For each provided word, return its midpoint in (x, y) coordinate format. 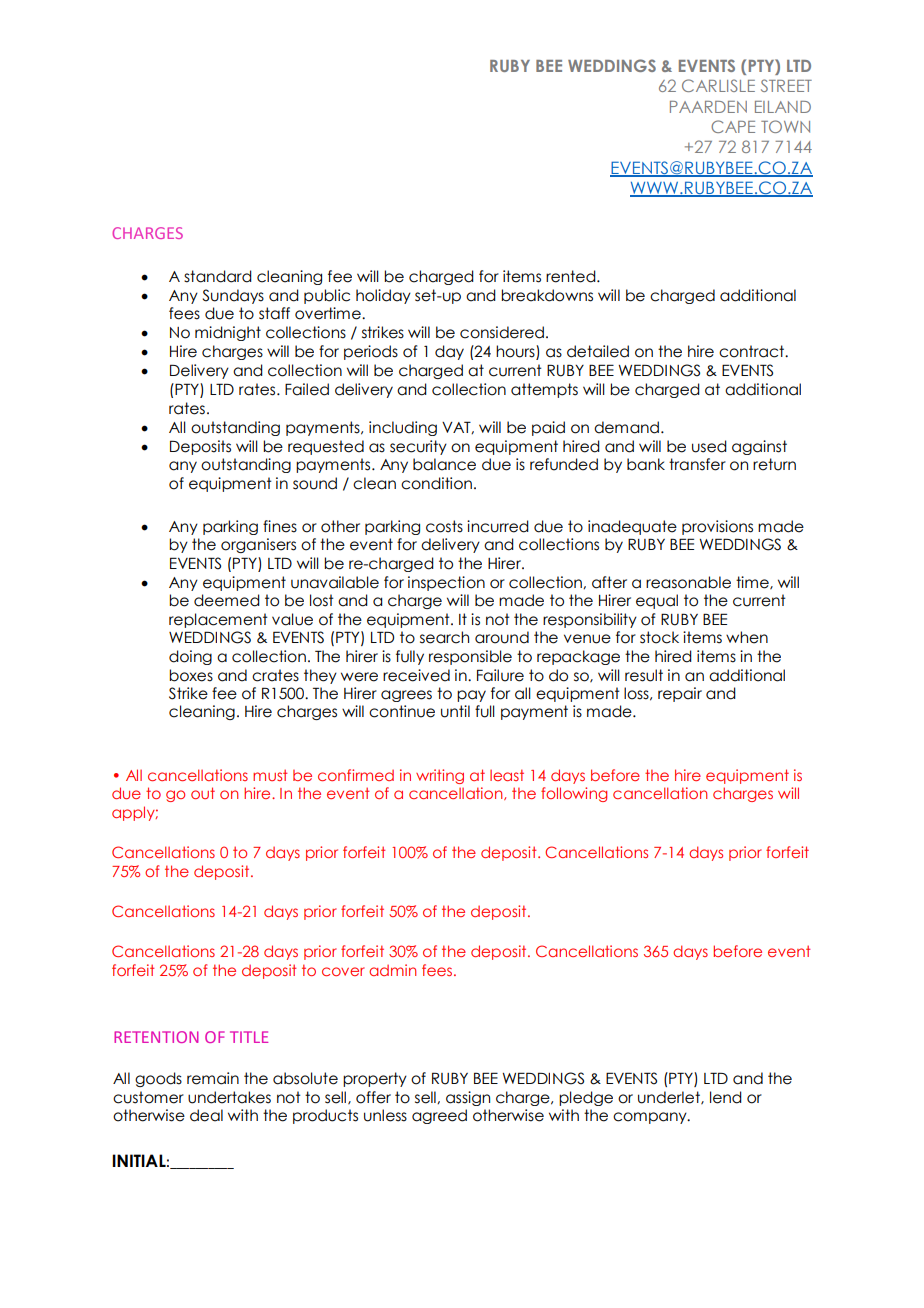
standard (218, 276)
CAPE (733, 126)
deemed (227, 600)
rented (572, 276)
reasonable (688, 582)
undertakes (229, 1097)
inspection (446, 583)
